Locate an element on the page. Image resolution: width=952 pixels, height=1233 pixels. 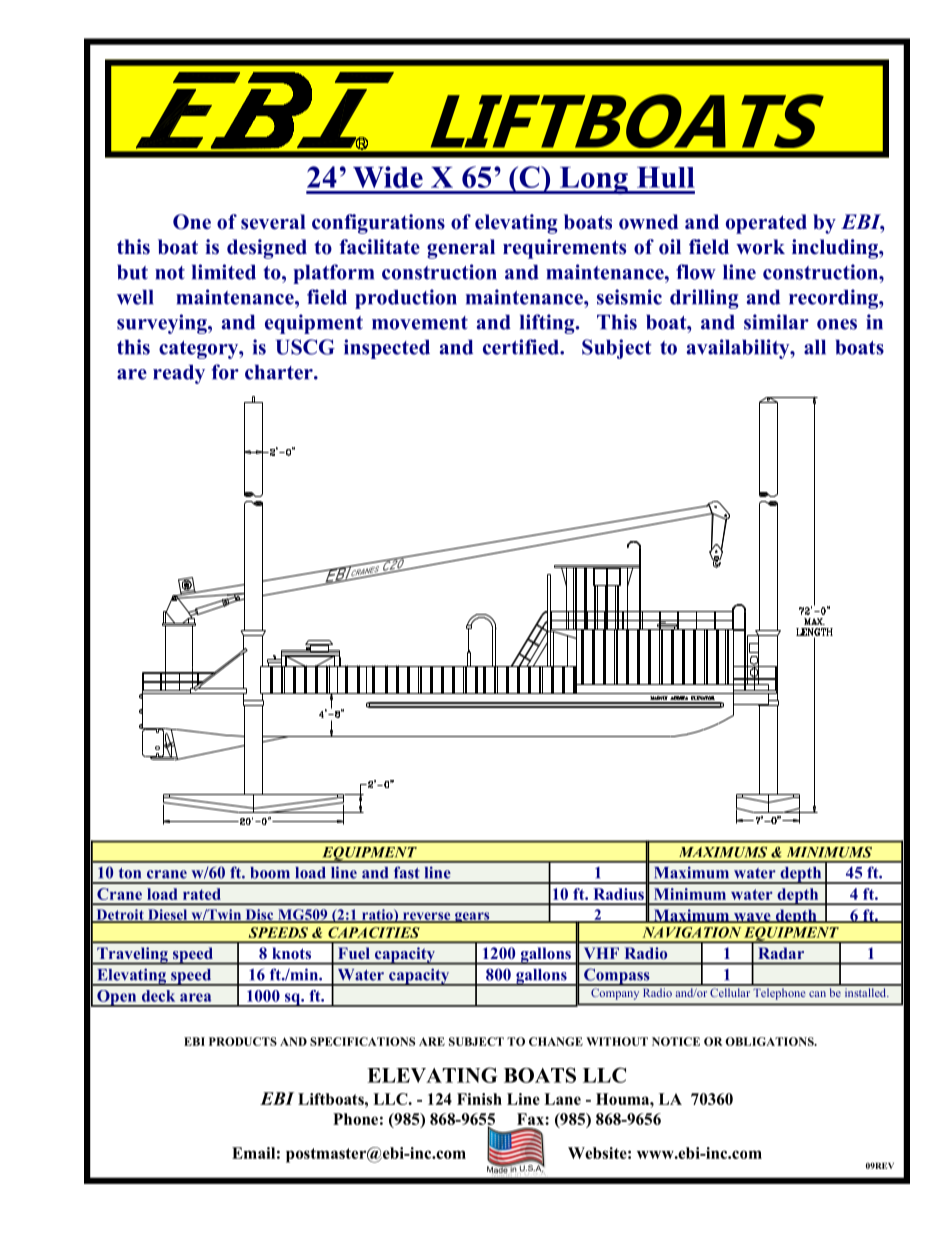
Finish is located at coordinates (479, 1099).
